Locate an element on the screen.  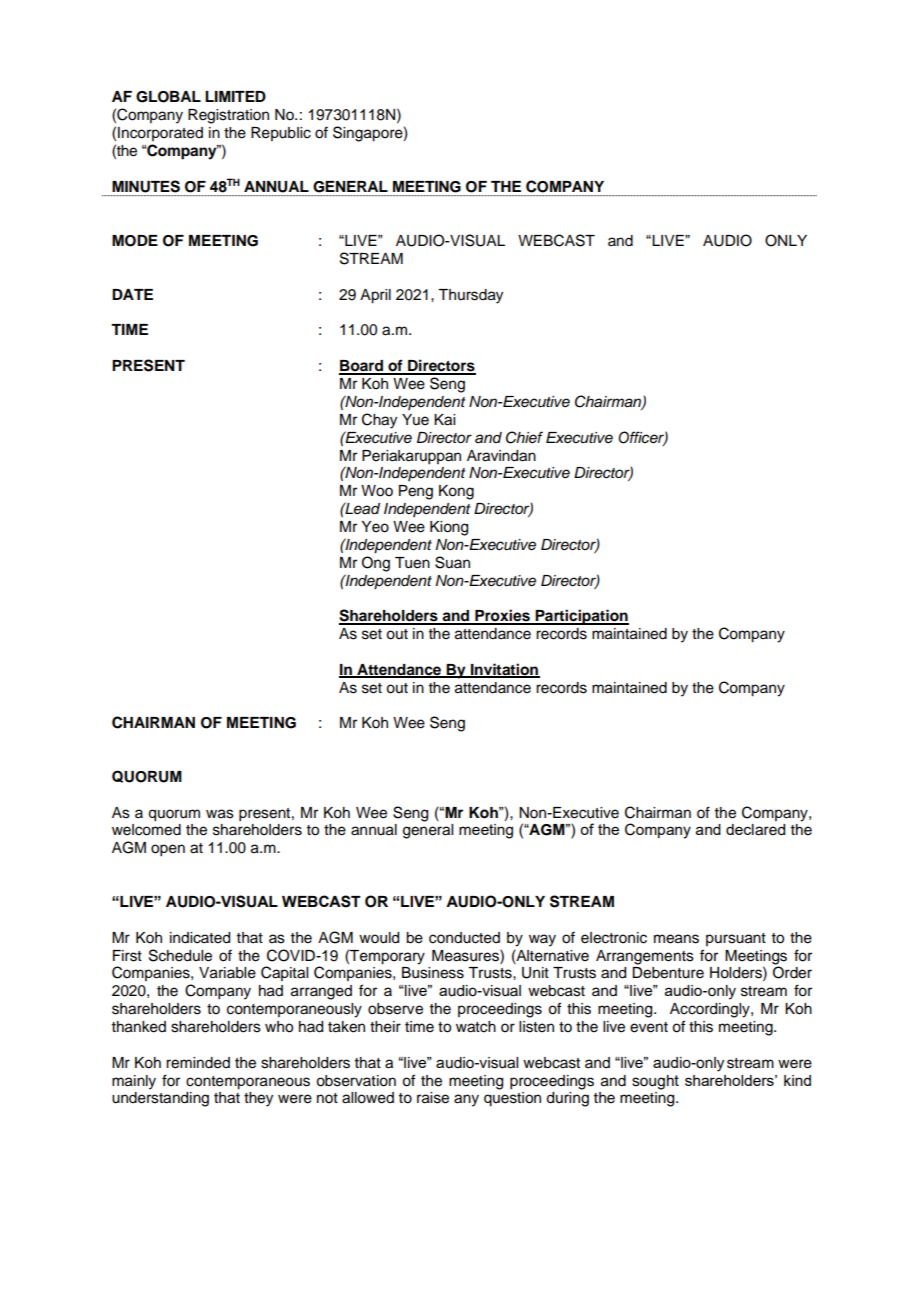
Invitation is located at coordinates (504, 670).
